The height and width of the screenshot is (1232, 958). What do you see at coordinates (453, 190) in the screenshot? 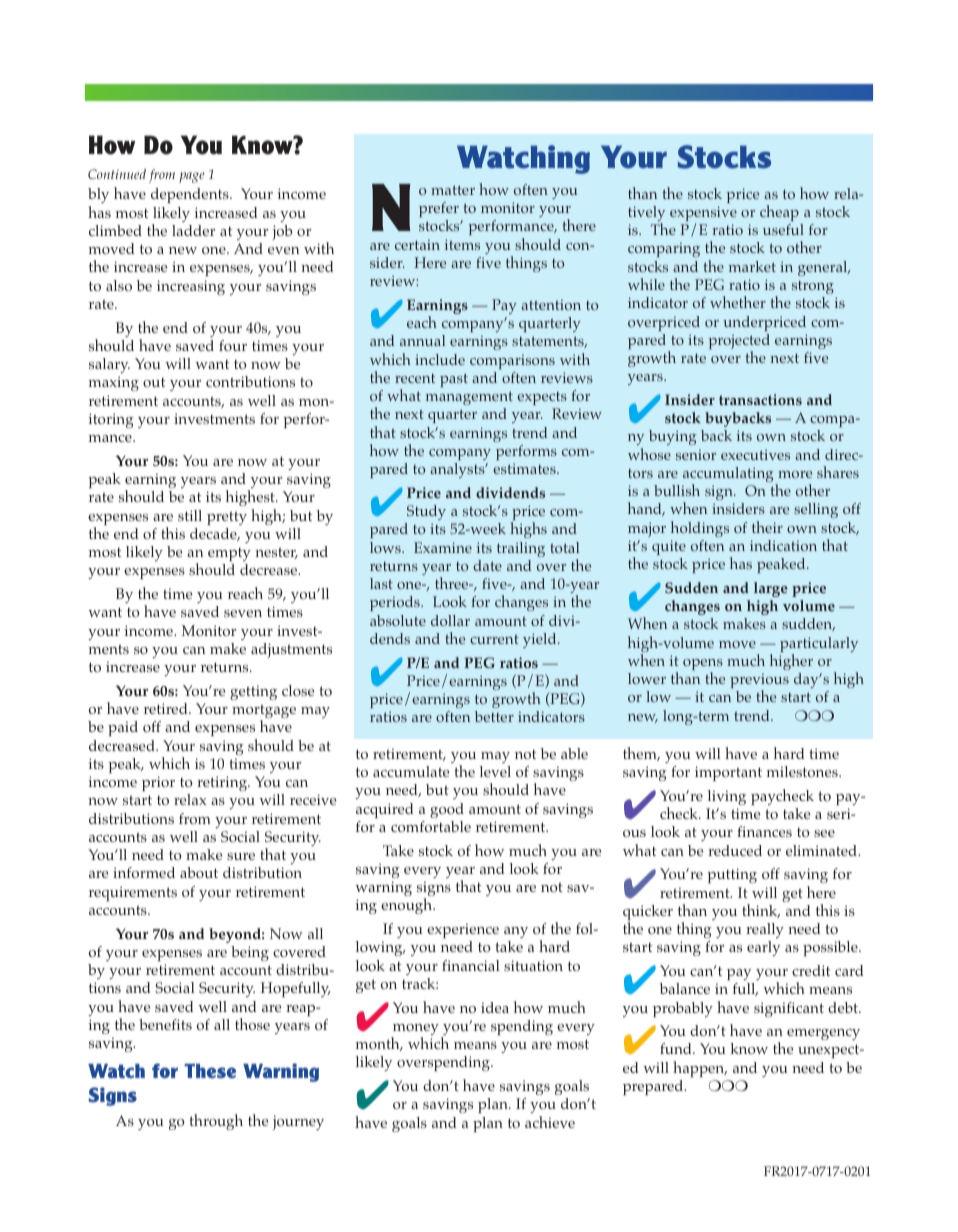
I see `matter` at bounding box center [453, 190].
